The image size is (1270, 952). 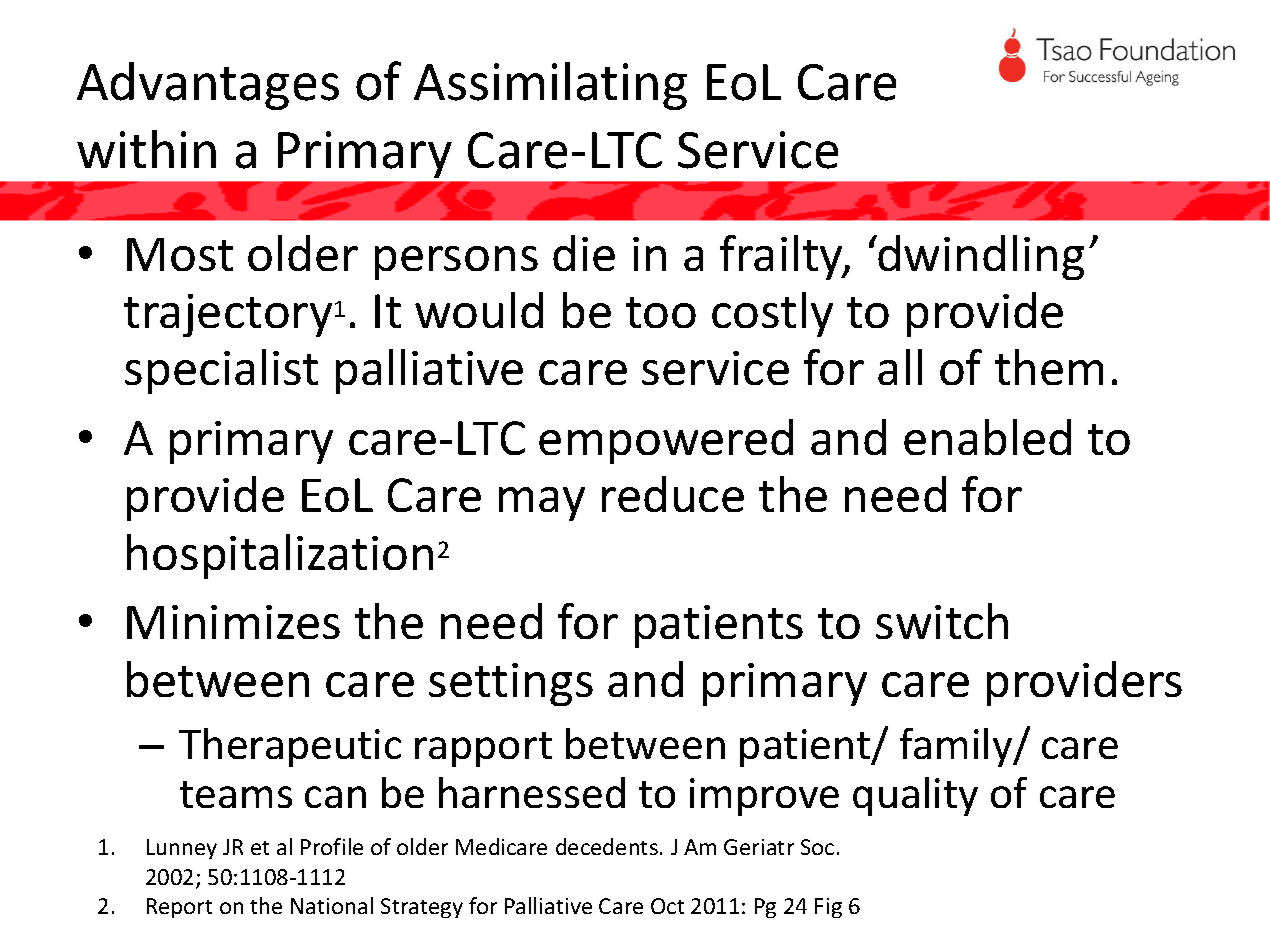 I want to click on Assimilating, so click(x=550, y=86).
